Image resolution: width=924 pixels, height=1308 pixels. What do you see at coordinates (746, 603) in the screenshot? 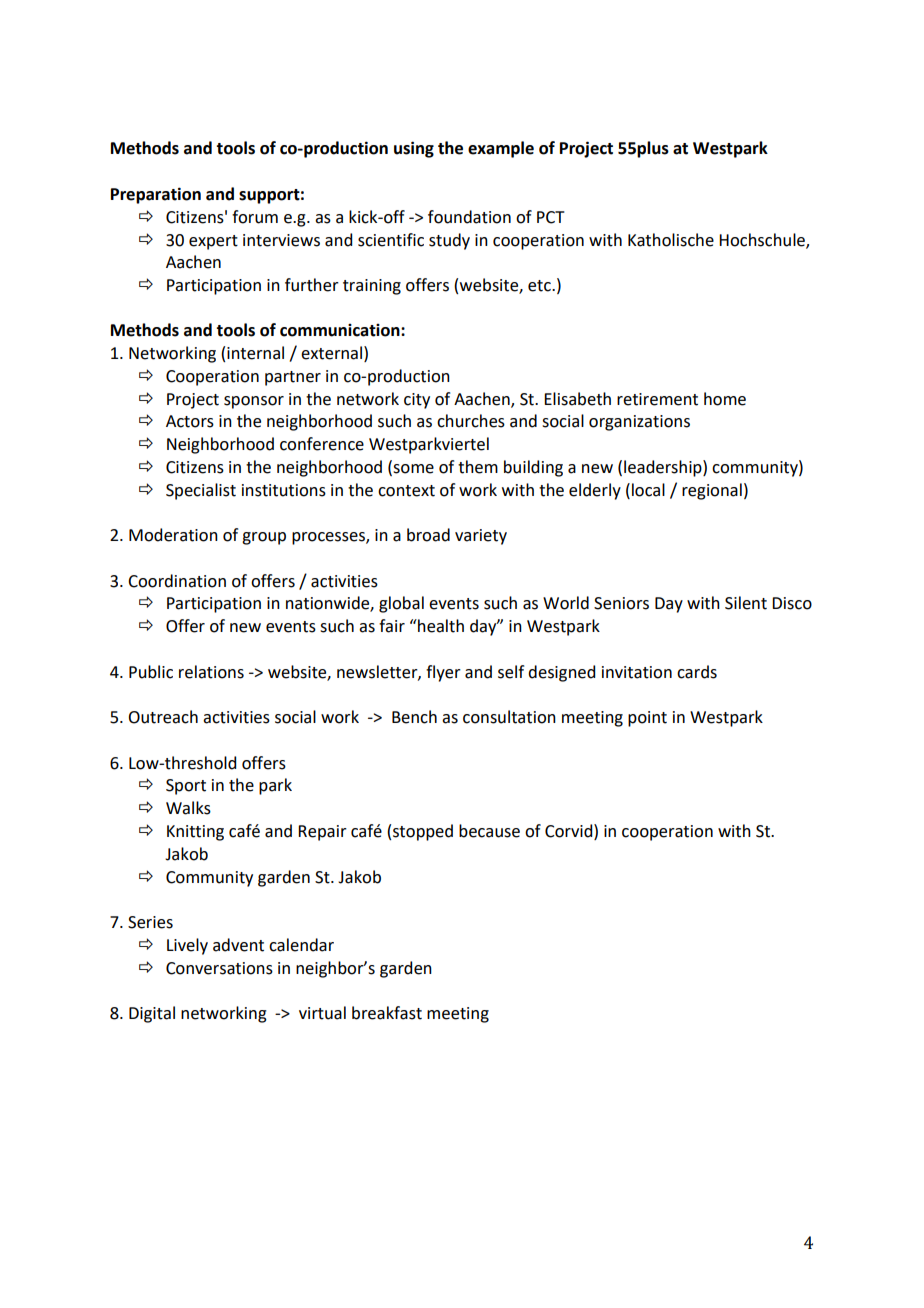
I see `Silent` at bounding box center [746, 603].
